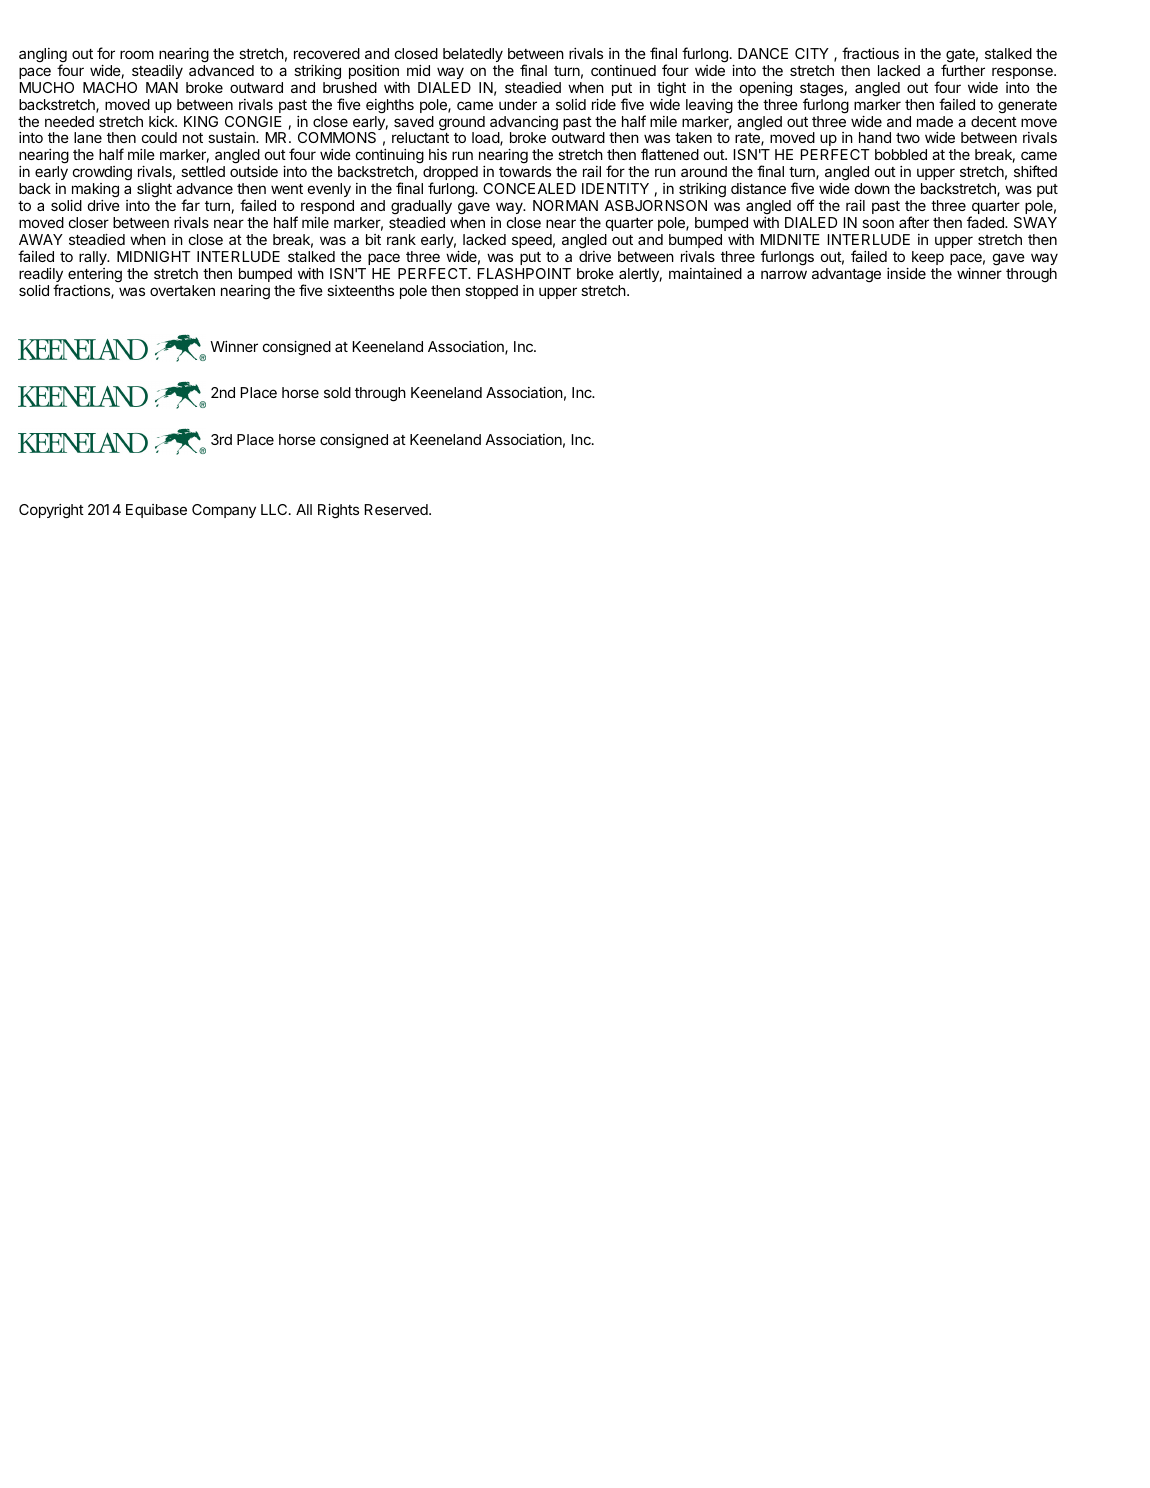 This screenshot has width=1150, height=1488. I want to click on Reserved, so click(397, 509).
